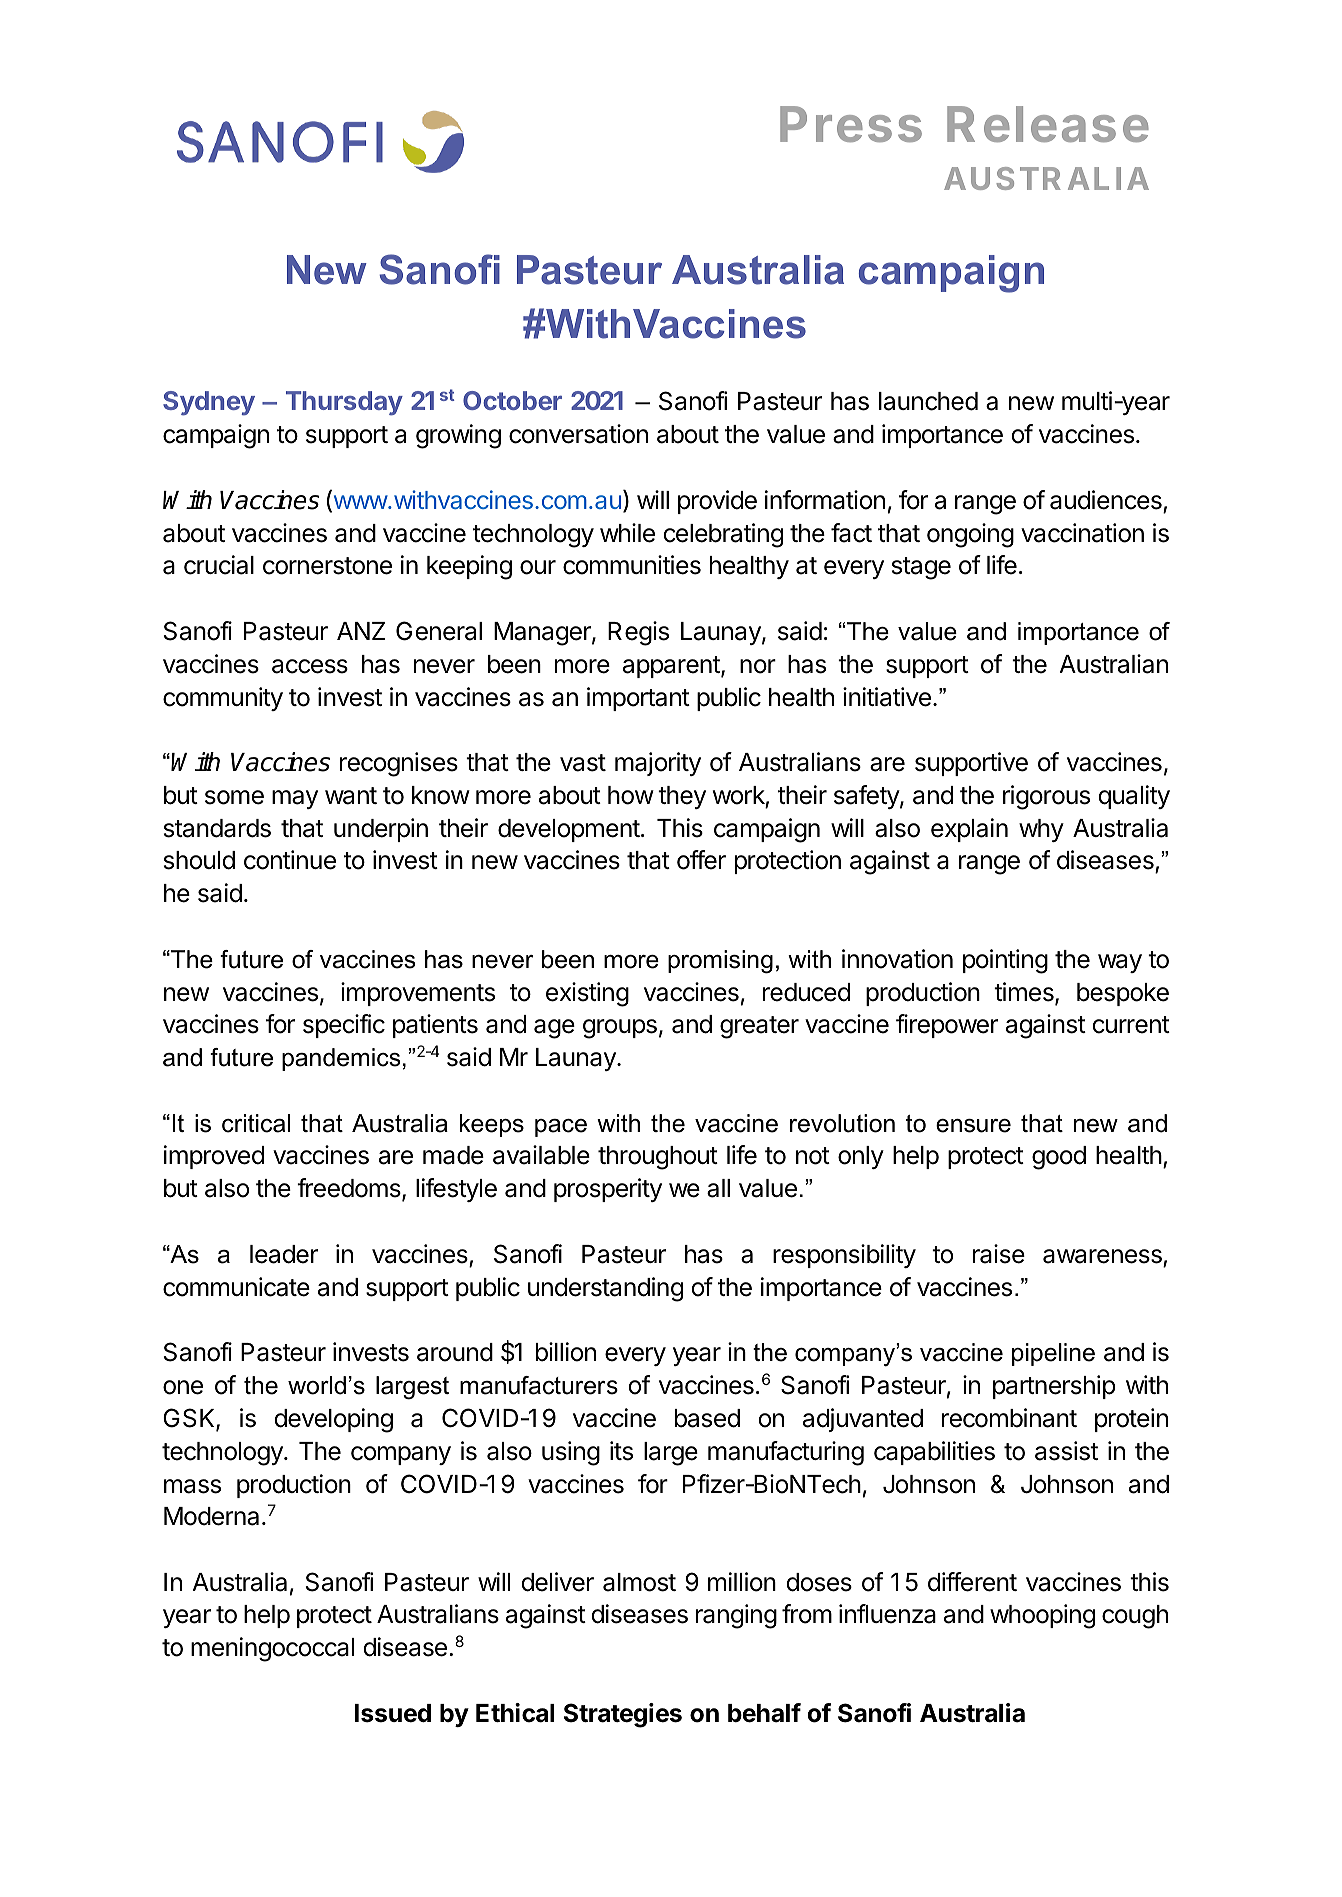  Describe the element at coordinates (1048, 124) in the page. I see `Release` at that location.
